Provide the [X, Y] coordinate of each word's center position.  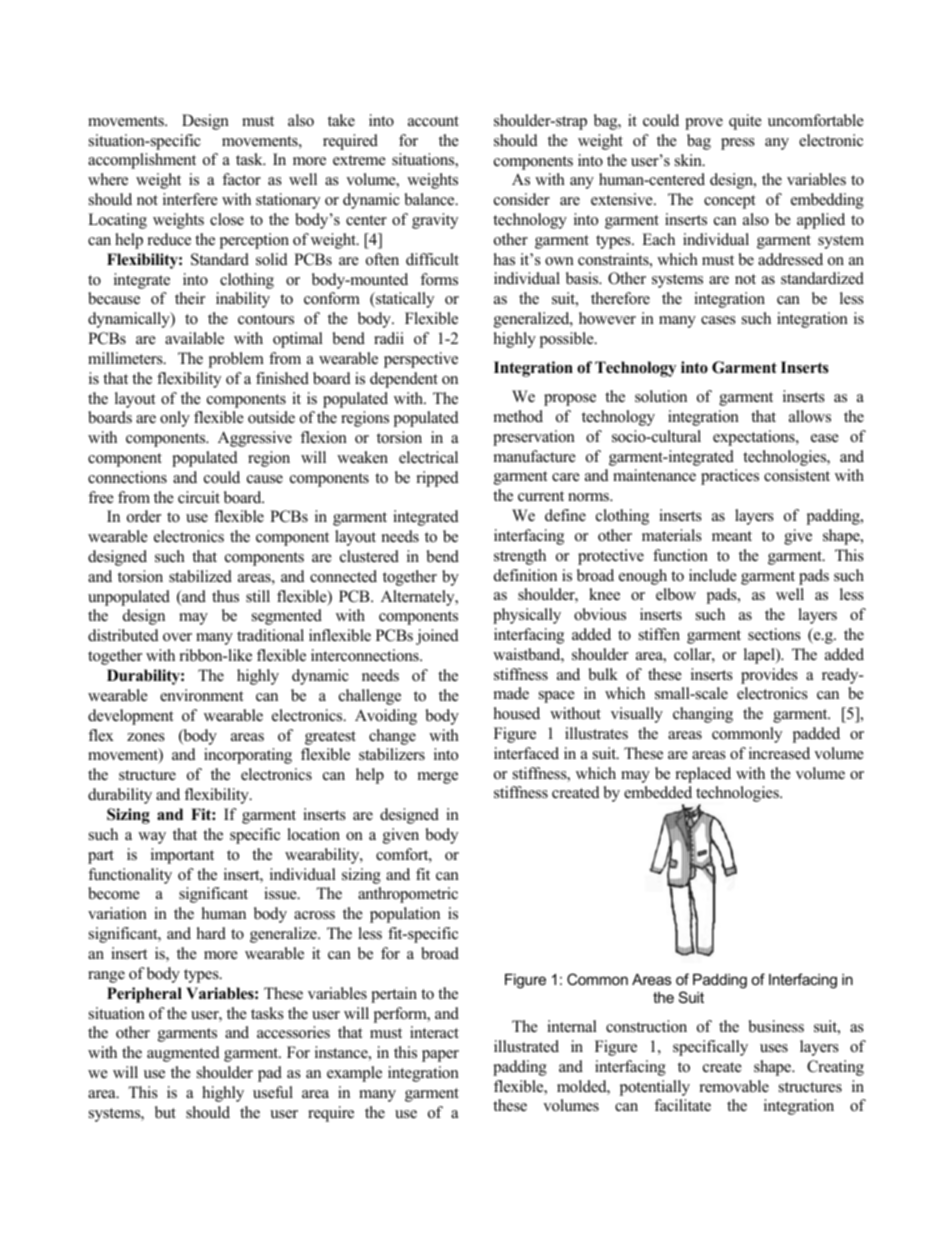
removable [734, 1086]
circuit [199, 497]
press [738, 144]
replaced [703, 775]
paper [440, 1056]
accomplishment [142, 161]
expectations [755, 438]
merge [438, 778]
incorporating [248, 756]
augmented [183, 1054]
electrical [428, 457]
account [433, 121]
